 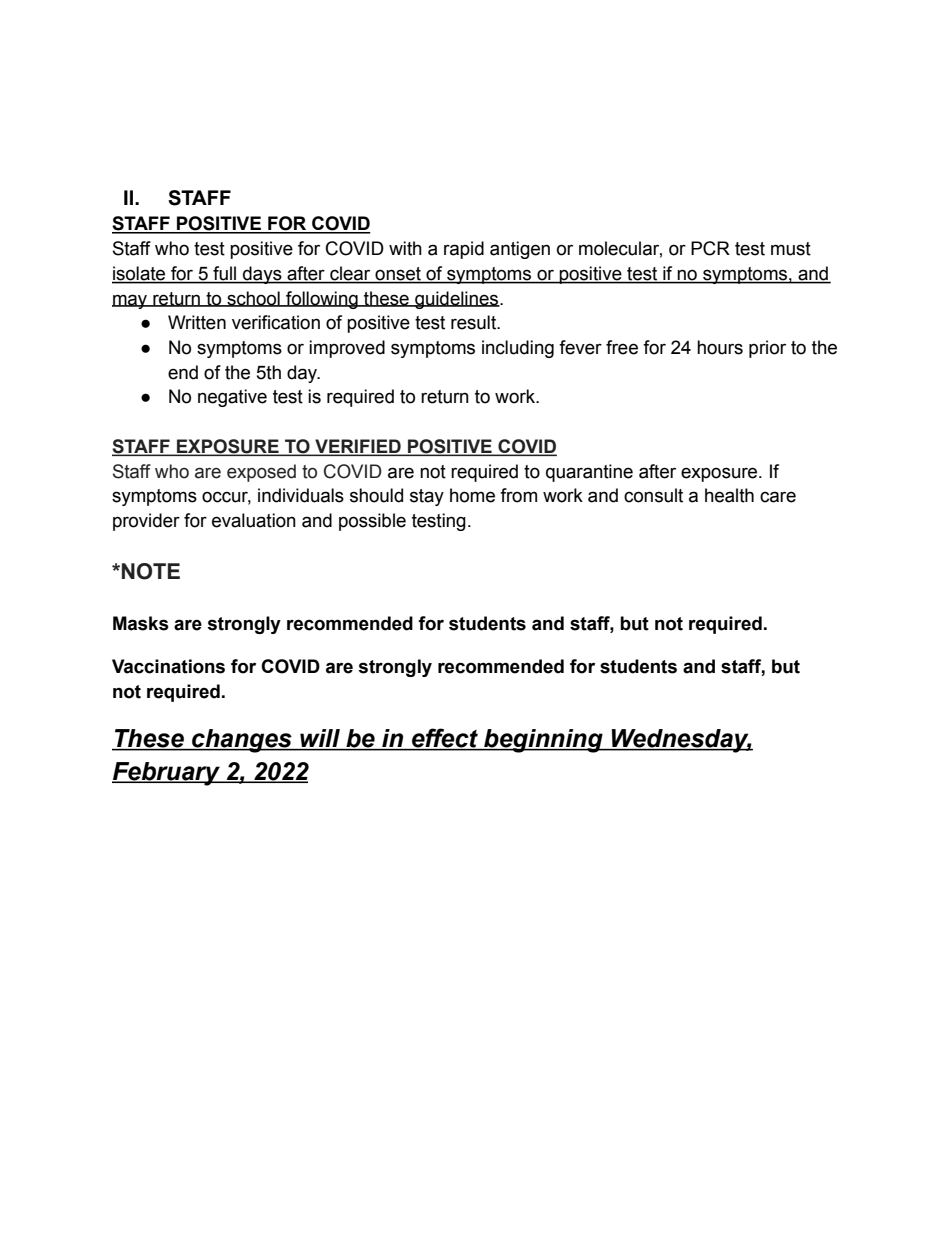 What do you see at coordinates (225, 274) in the image?
I see `full` at bounding box center [225, 274].
